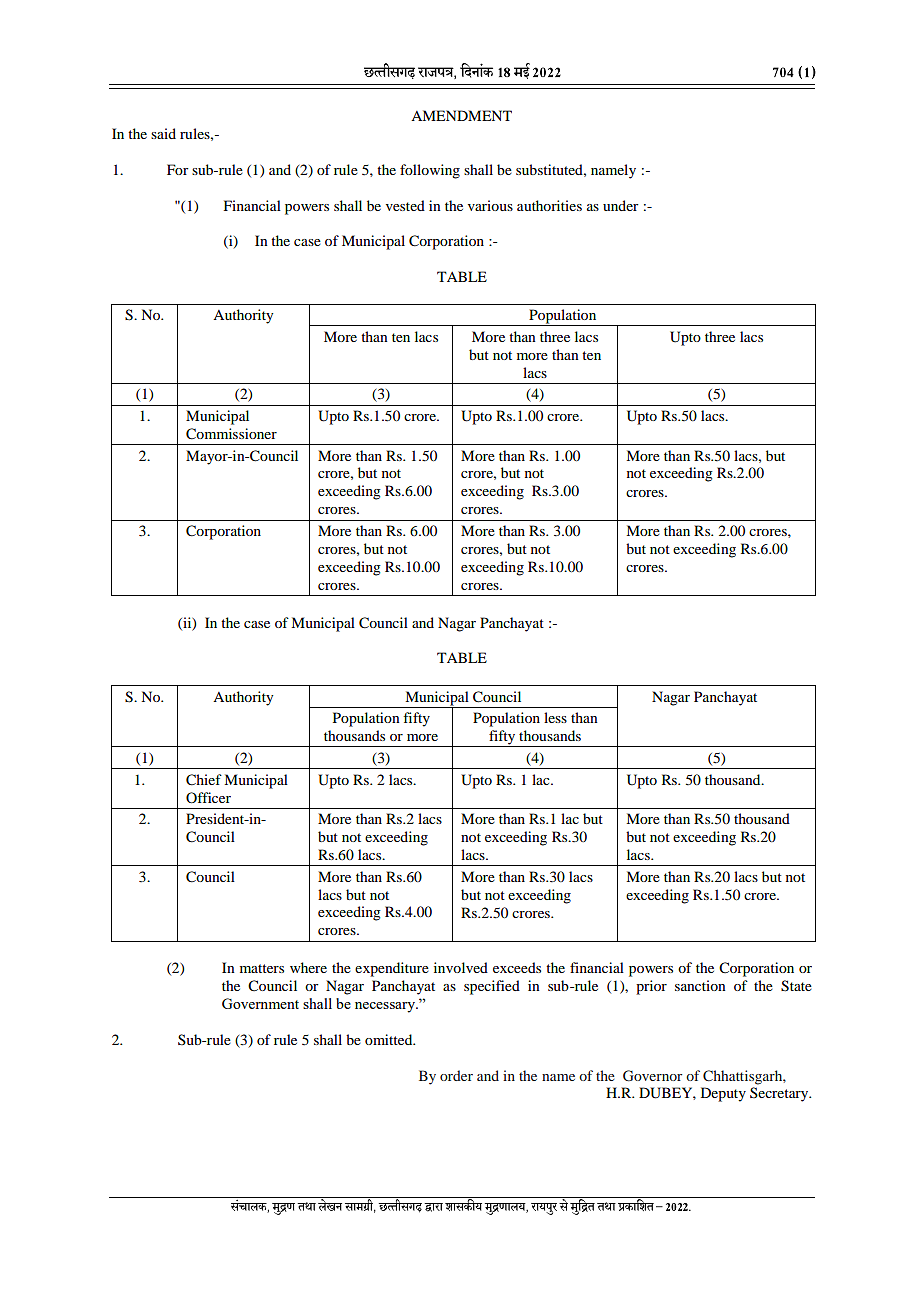  Describe the element at coordinates (456, 1075) in the screenshot. I see `order` at that location.
